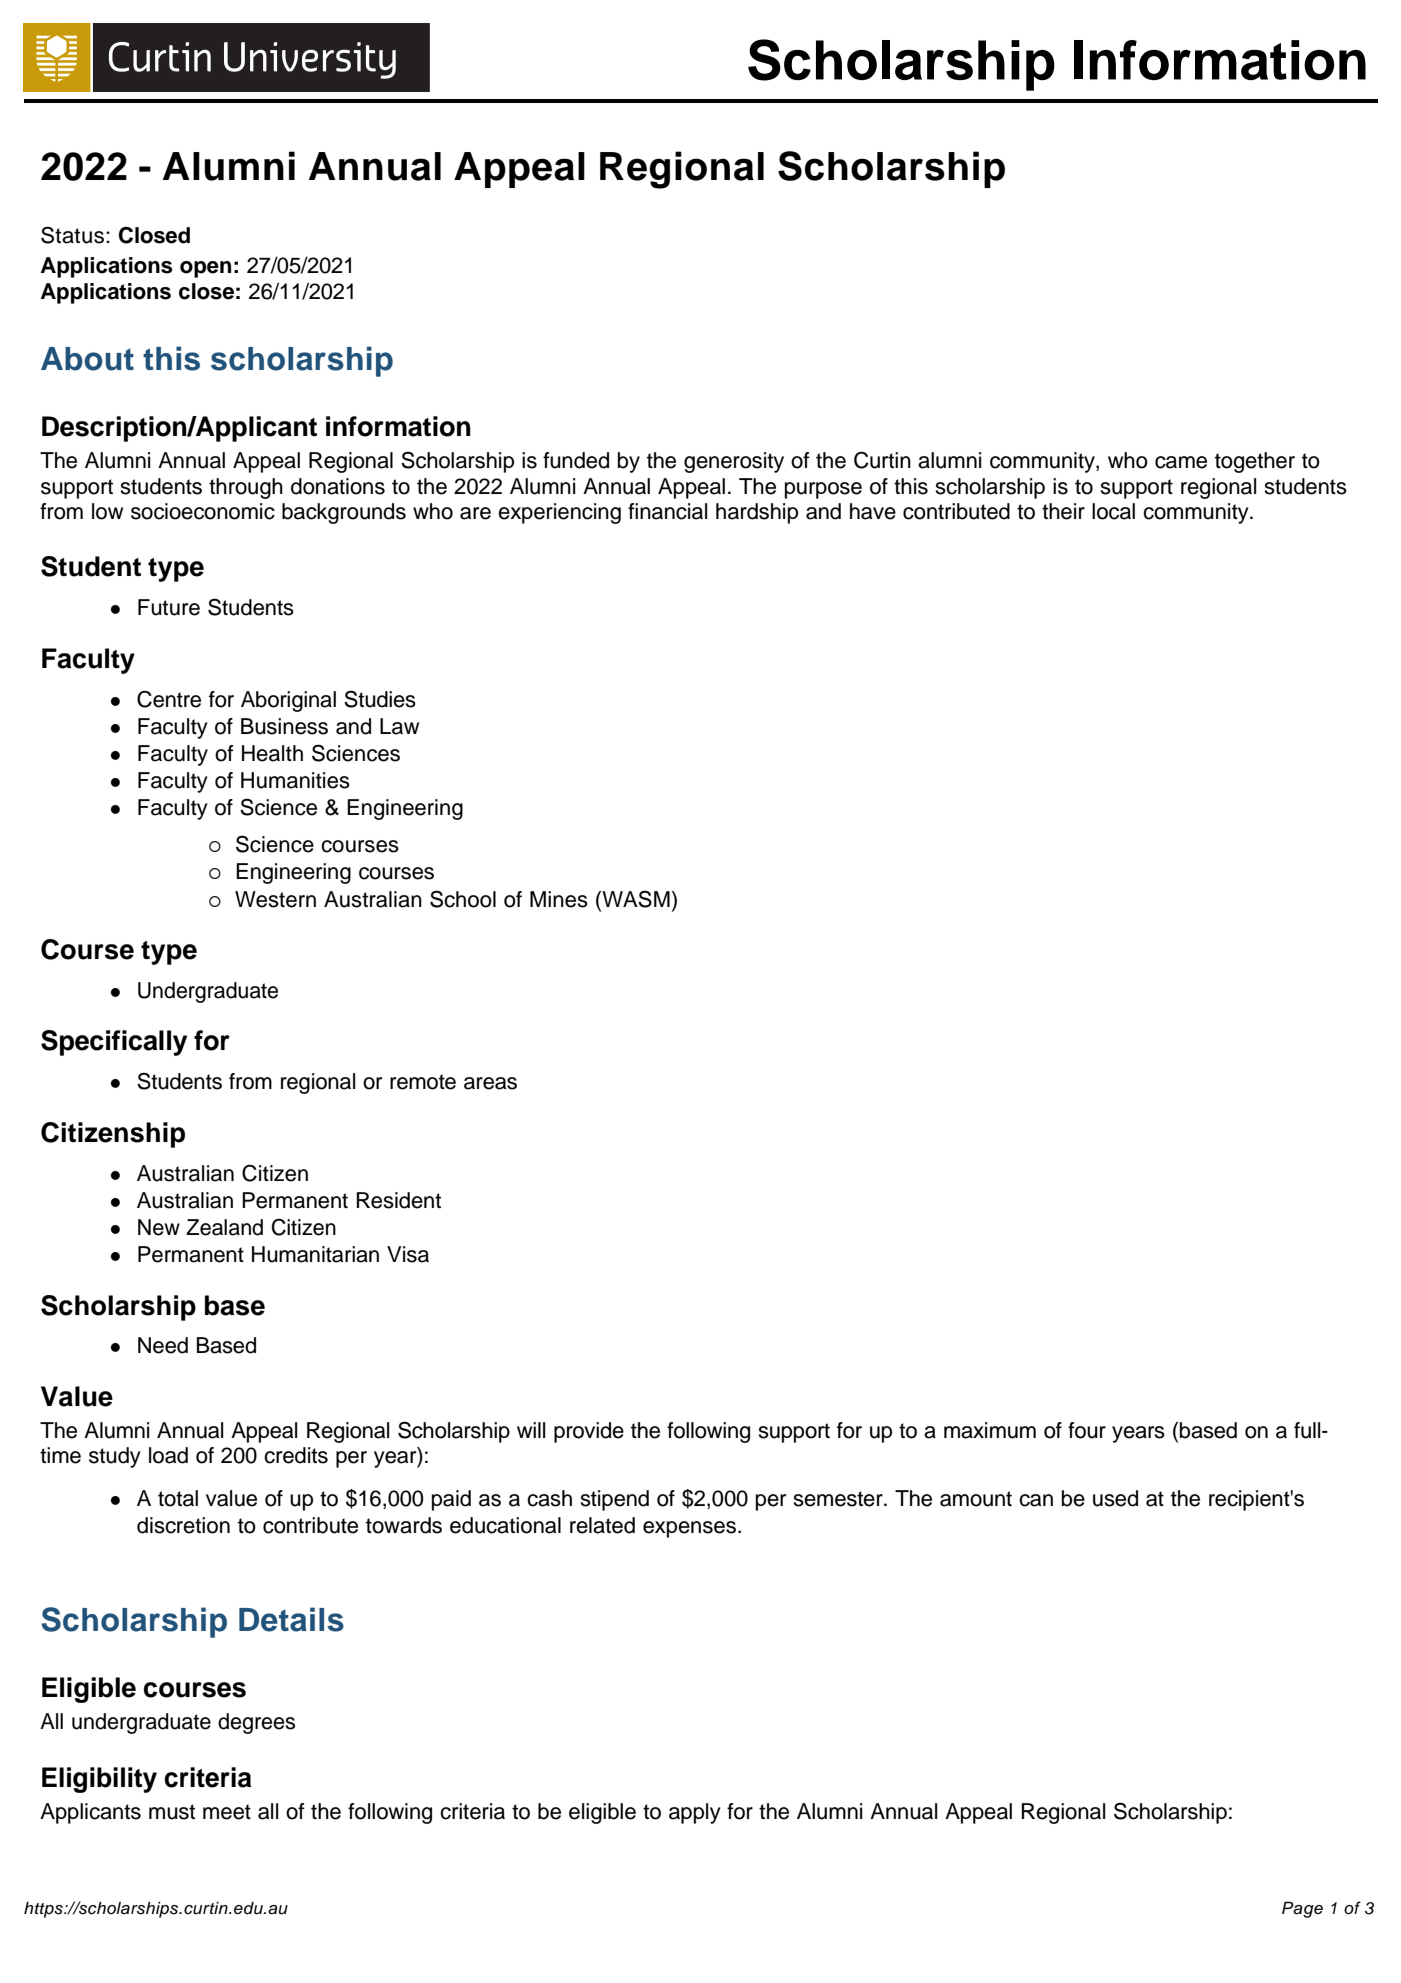 This screenshot has width=1401, height=1983. I want to click on stipend, so click(614, 1500).
